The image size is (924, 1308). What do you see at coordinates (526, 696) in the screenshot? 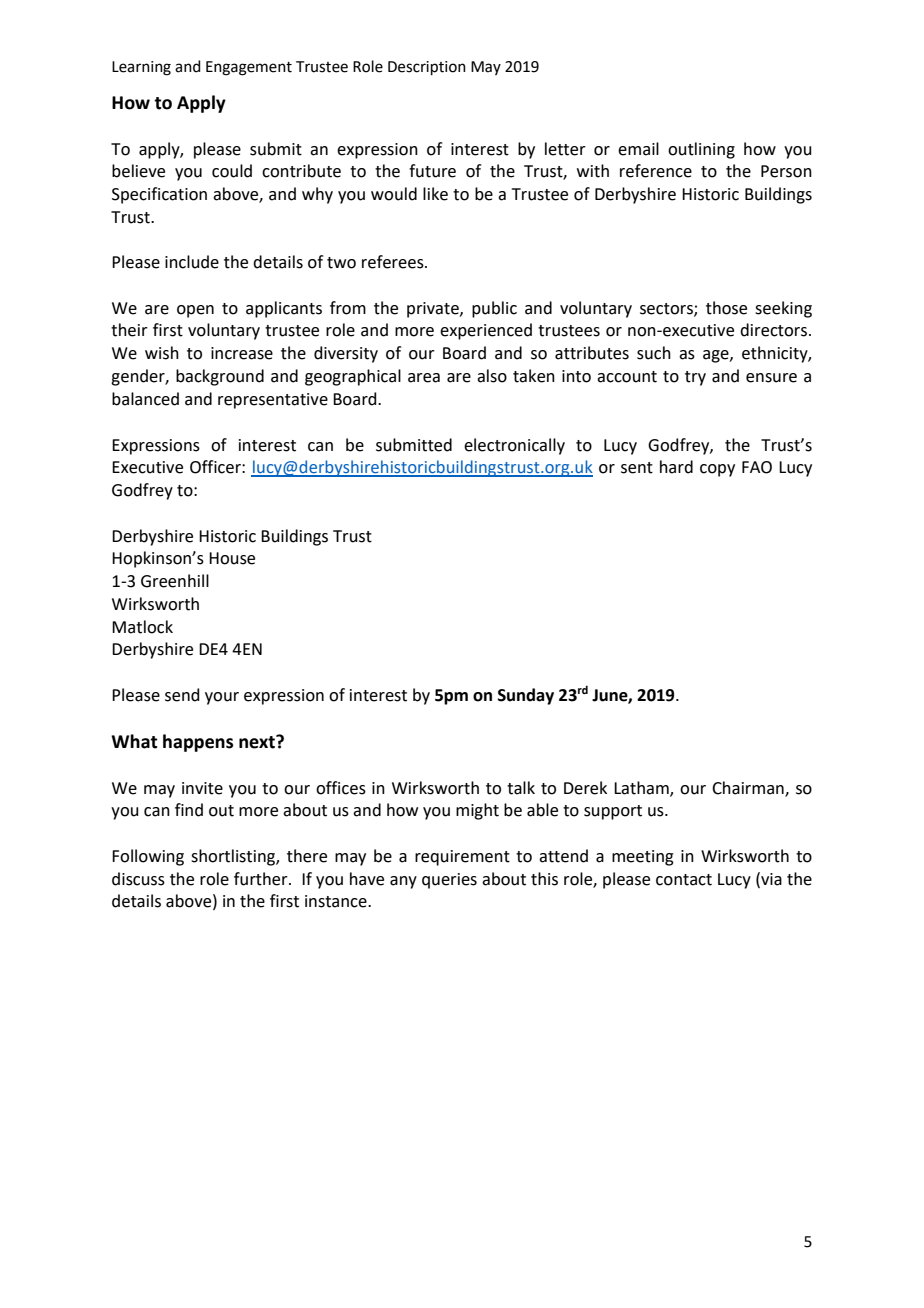
I see `Sunday` at bounding box center [526, 696].
